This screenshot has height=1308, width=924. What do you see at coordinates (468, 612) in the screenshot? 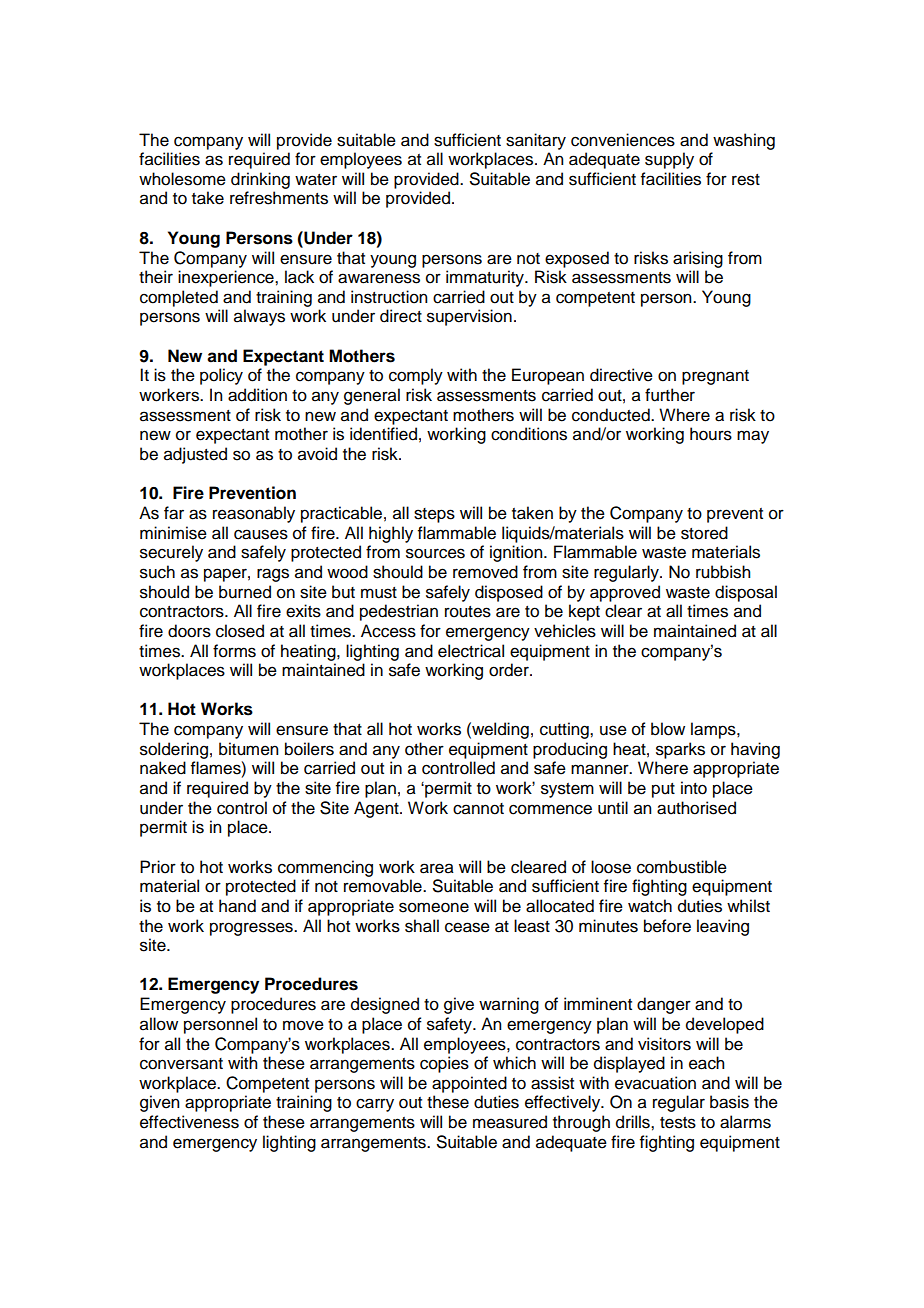
I see `routes` at bounding box center [468, 612].
